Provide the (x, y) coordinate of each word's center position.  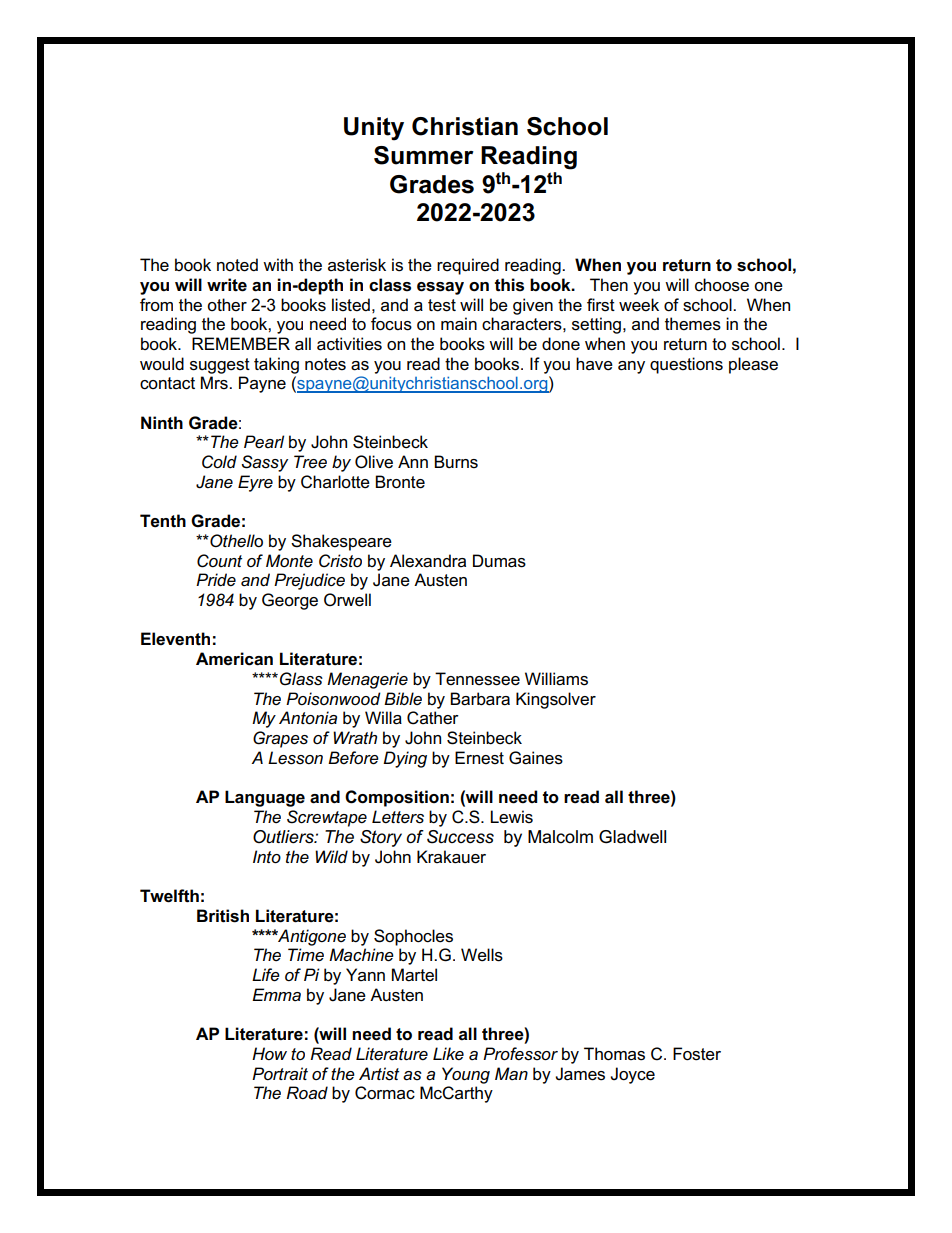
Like (448, 1053)
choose (722, 285)
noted (237, 265)
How (269, 1053)
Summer (424, 155)
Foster (697, 1054)
